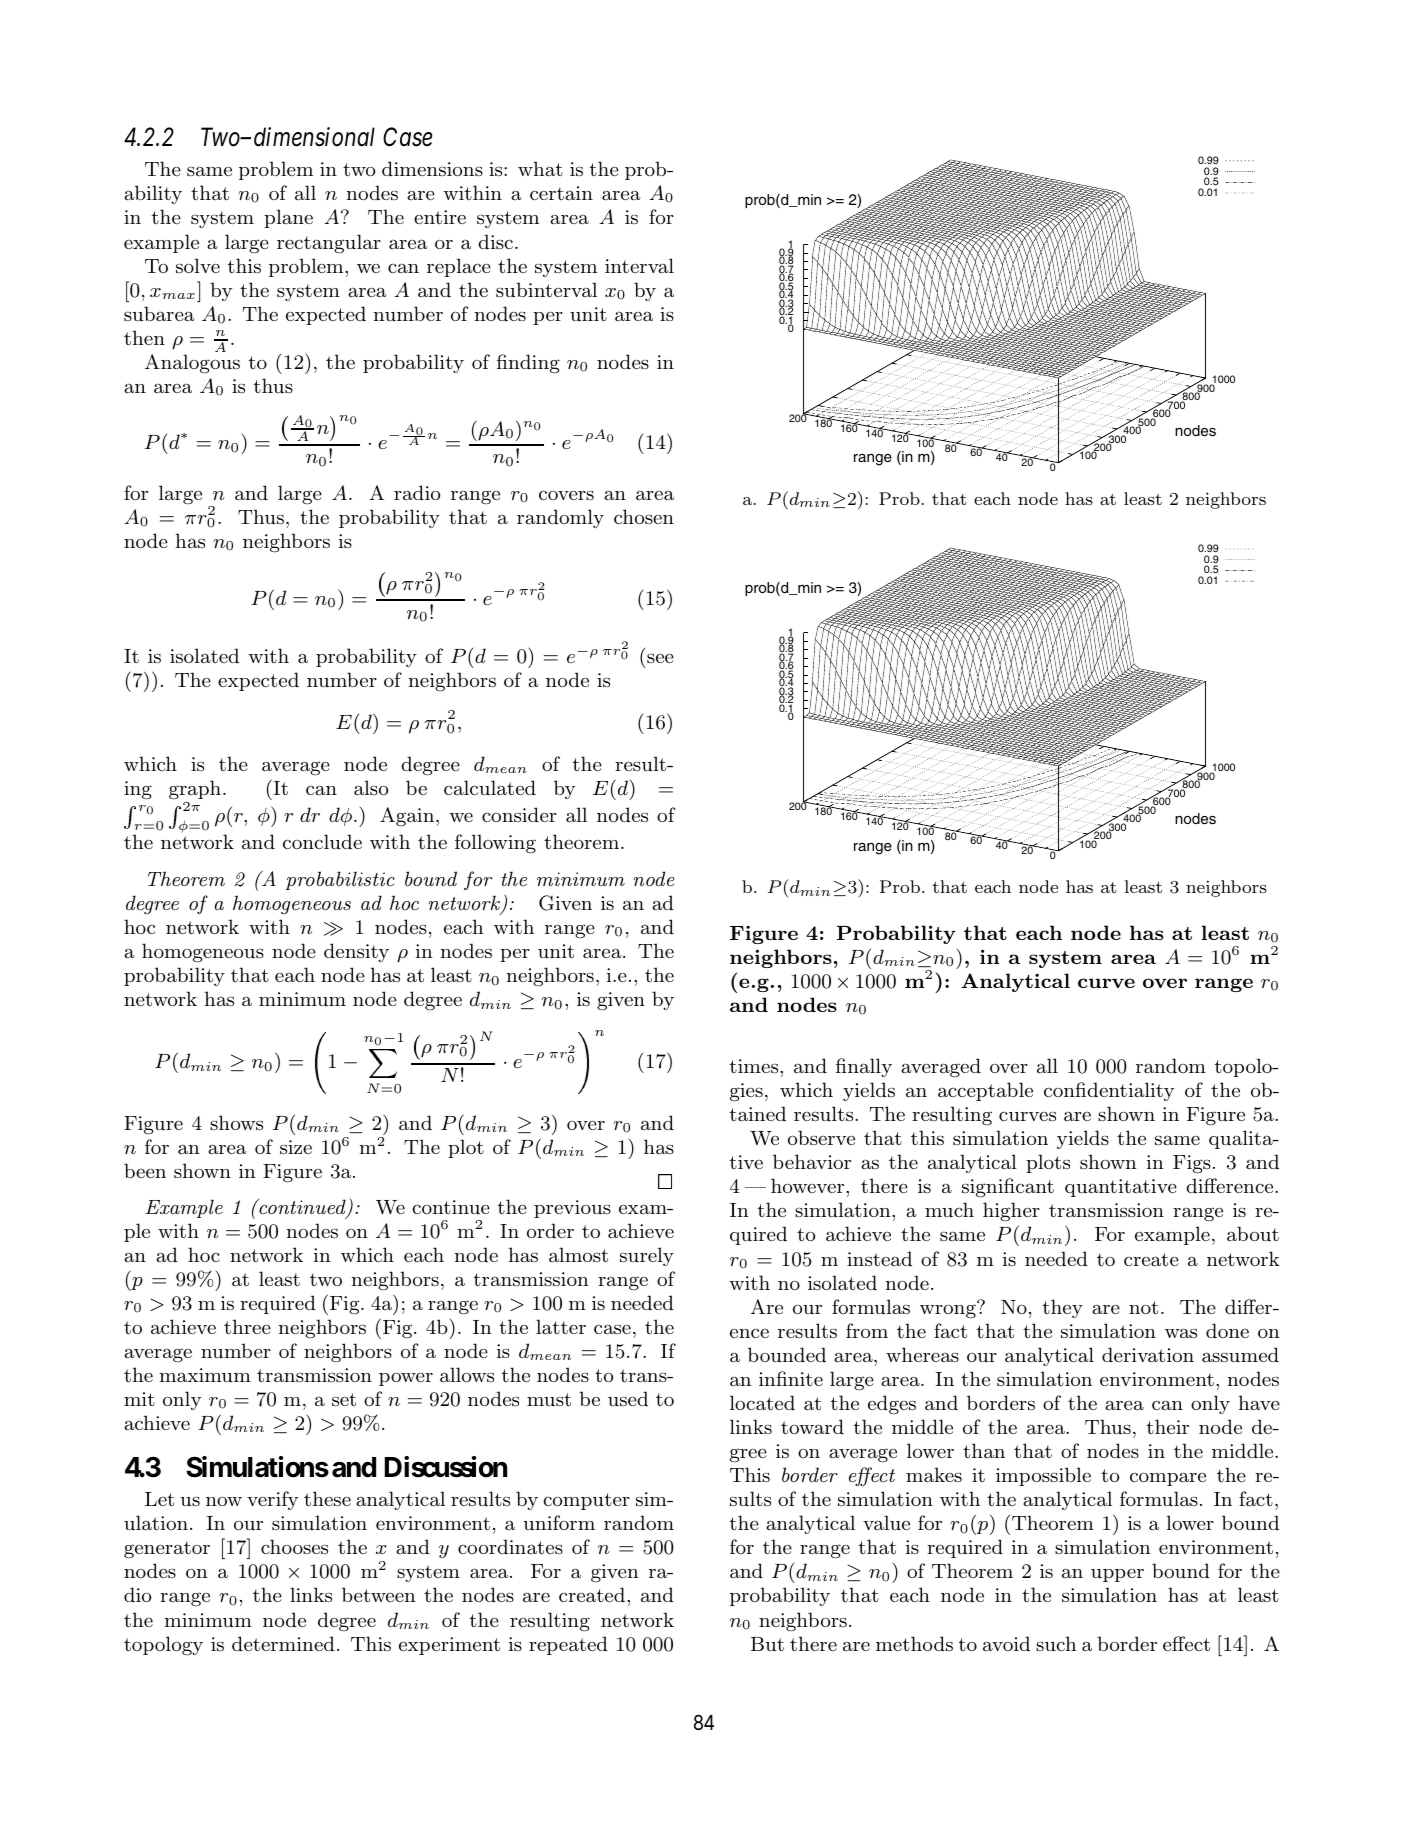 The image size is (1409, 1823). Describe the element at coordinates (985, 1091) in the image. I see `acceptable` at that location.
